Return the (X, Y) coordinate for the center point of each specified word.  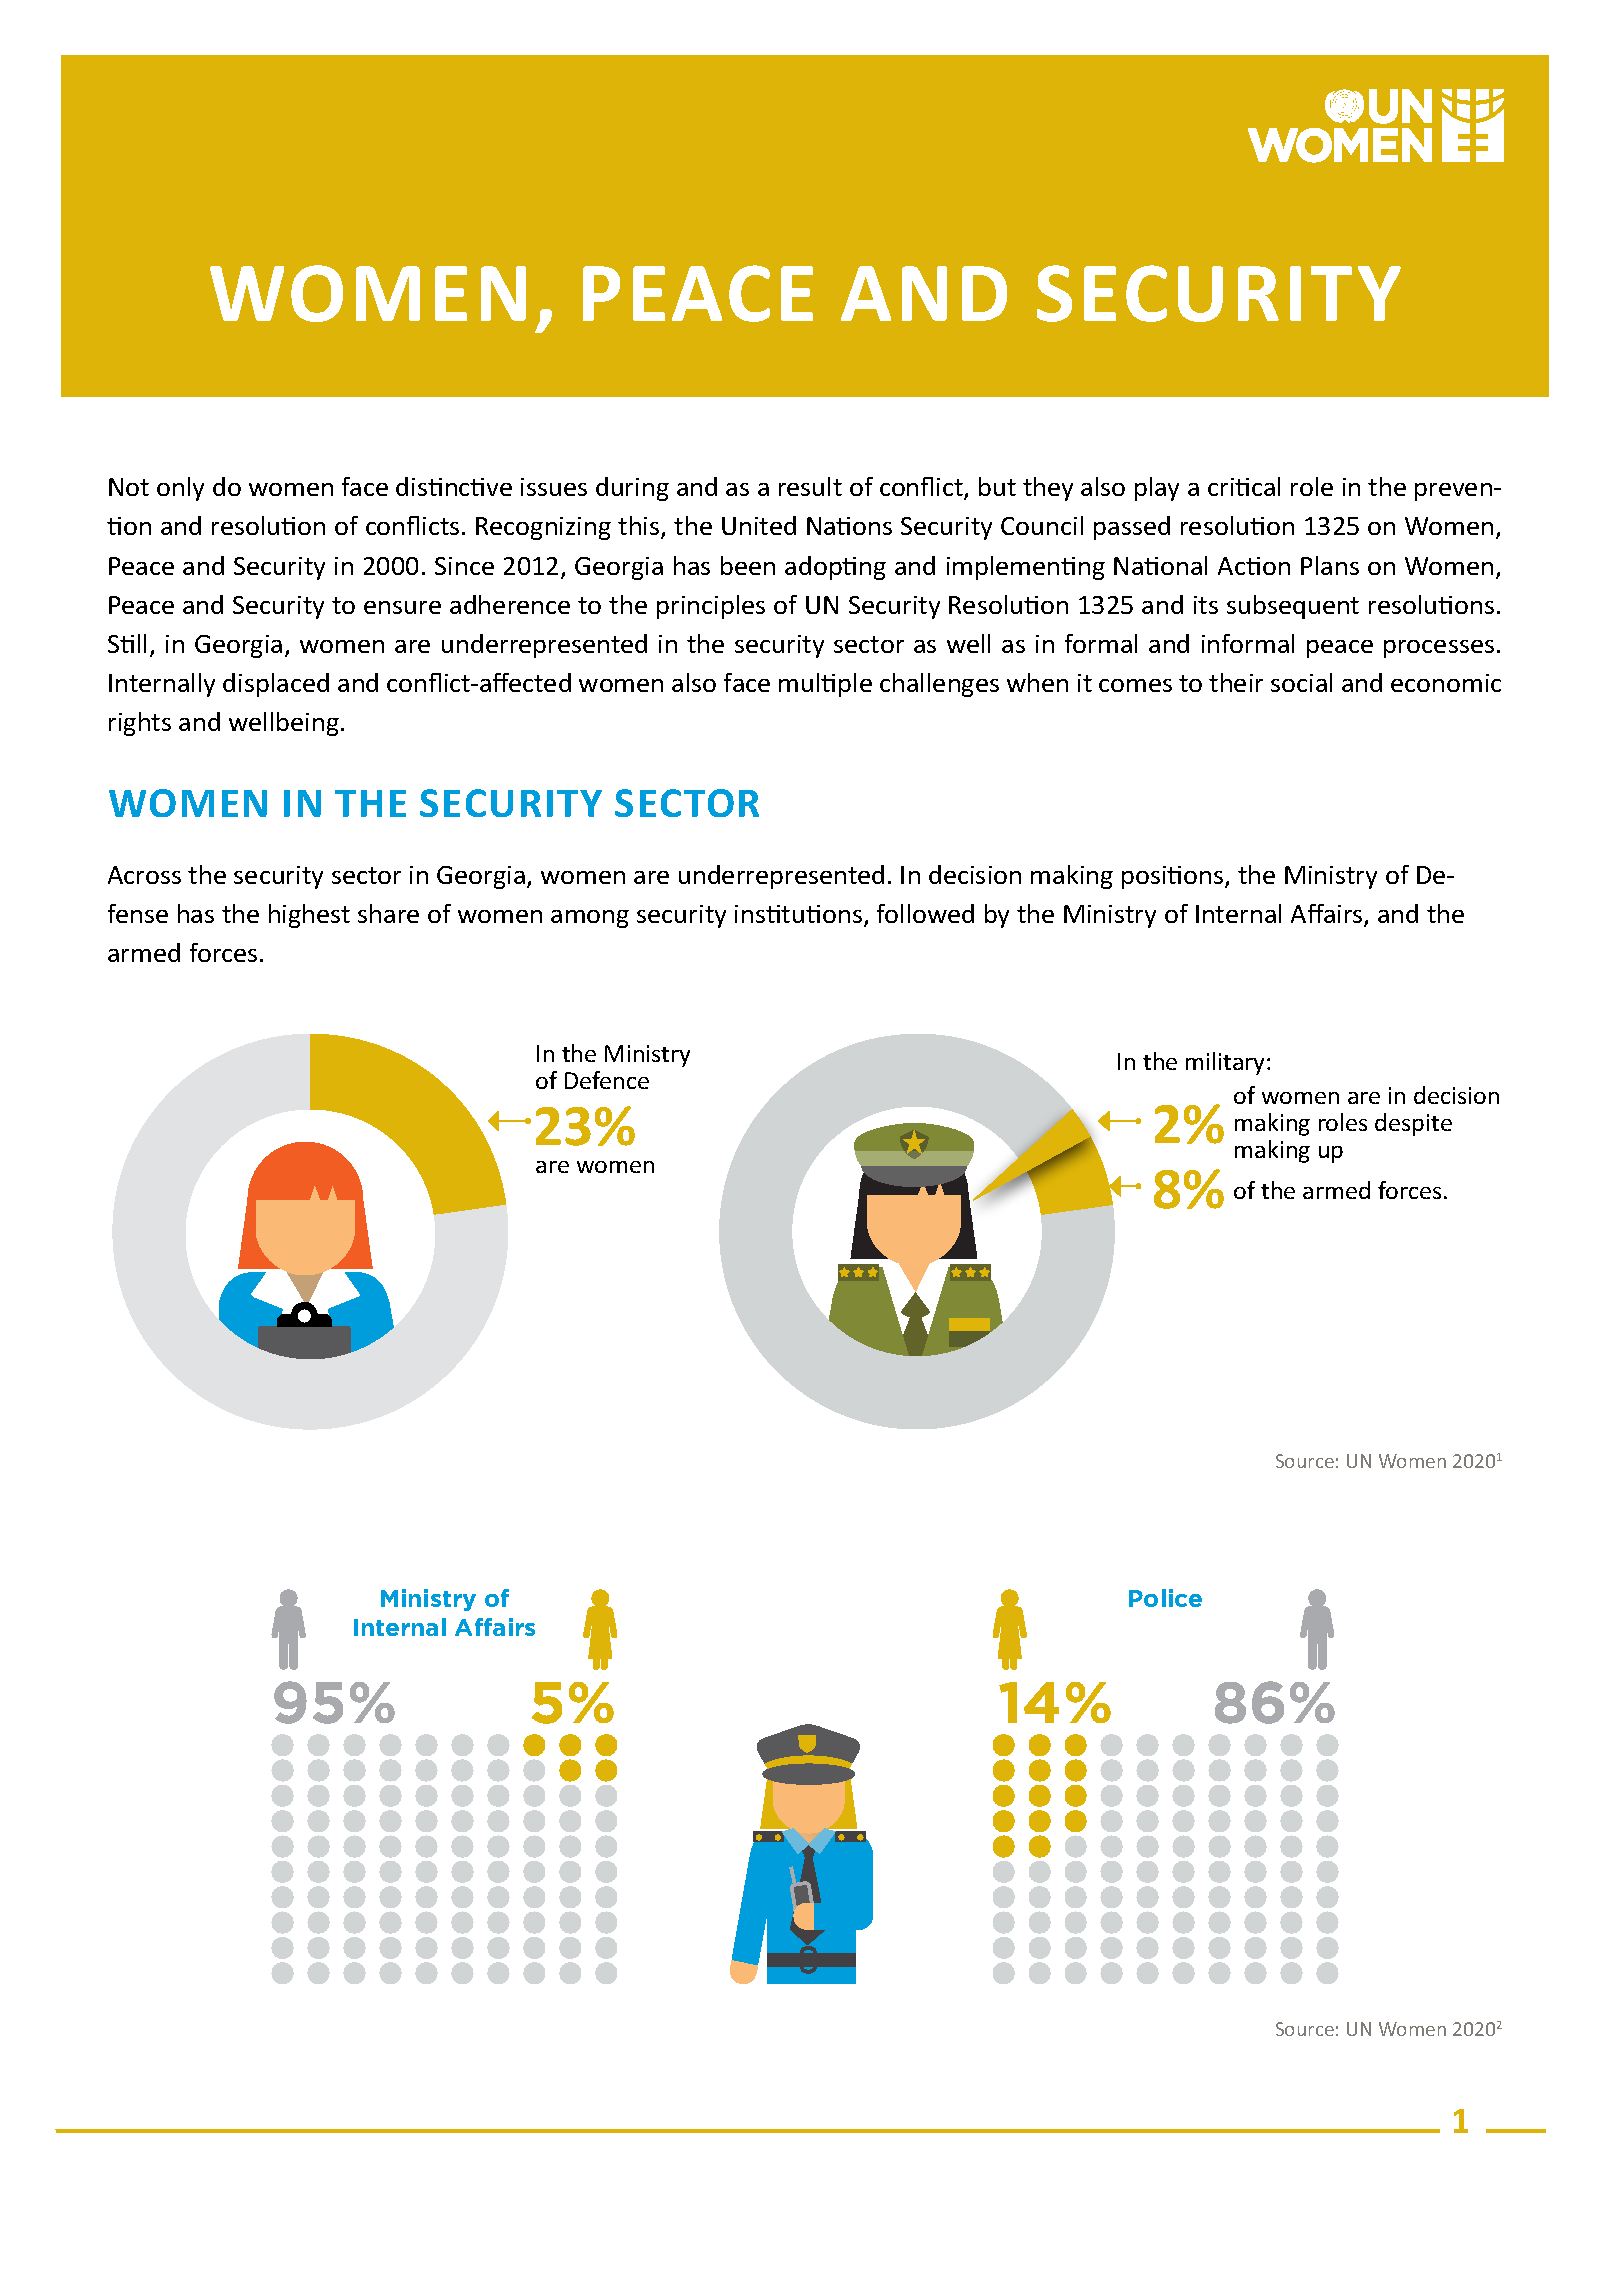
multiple (825, 685)
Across (144, 875)
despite (1413, 1124)
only (180, 489)
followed (925, 913)
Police (1165, 1598)
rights (140, 724)
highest (309, 916)
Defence (607, 1080)
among (590, 919)
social (1301, 682)
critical (1244, 486)
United (759, 525)
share (388, 913)
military (1227, 1063)
